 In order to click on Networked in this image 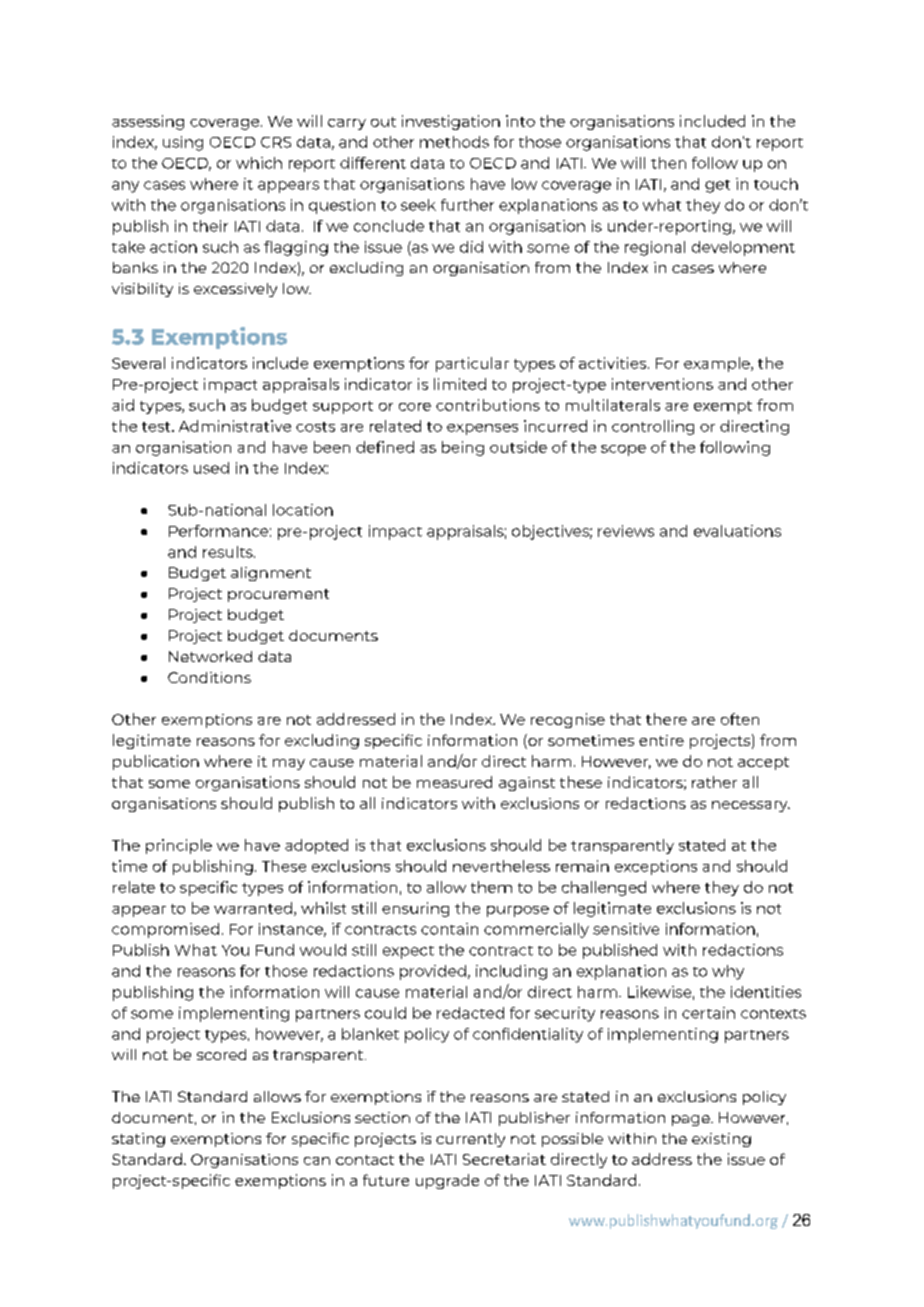, I will do `click(210, 656)`.
